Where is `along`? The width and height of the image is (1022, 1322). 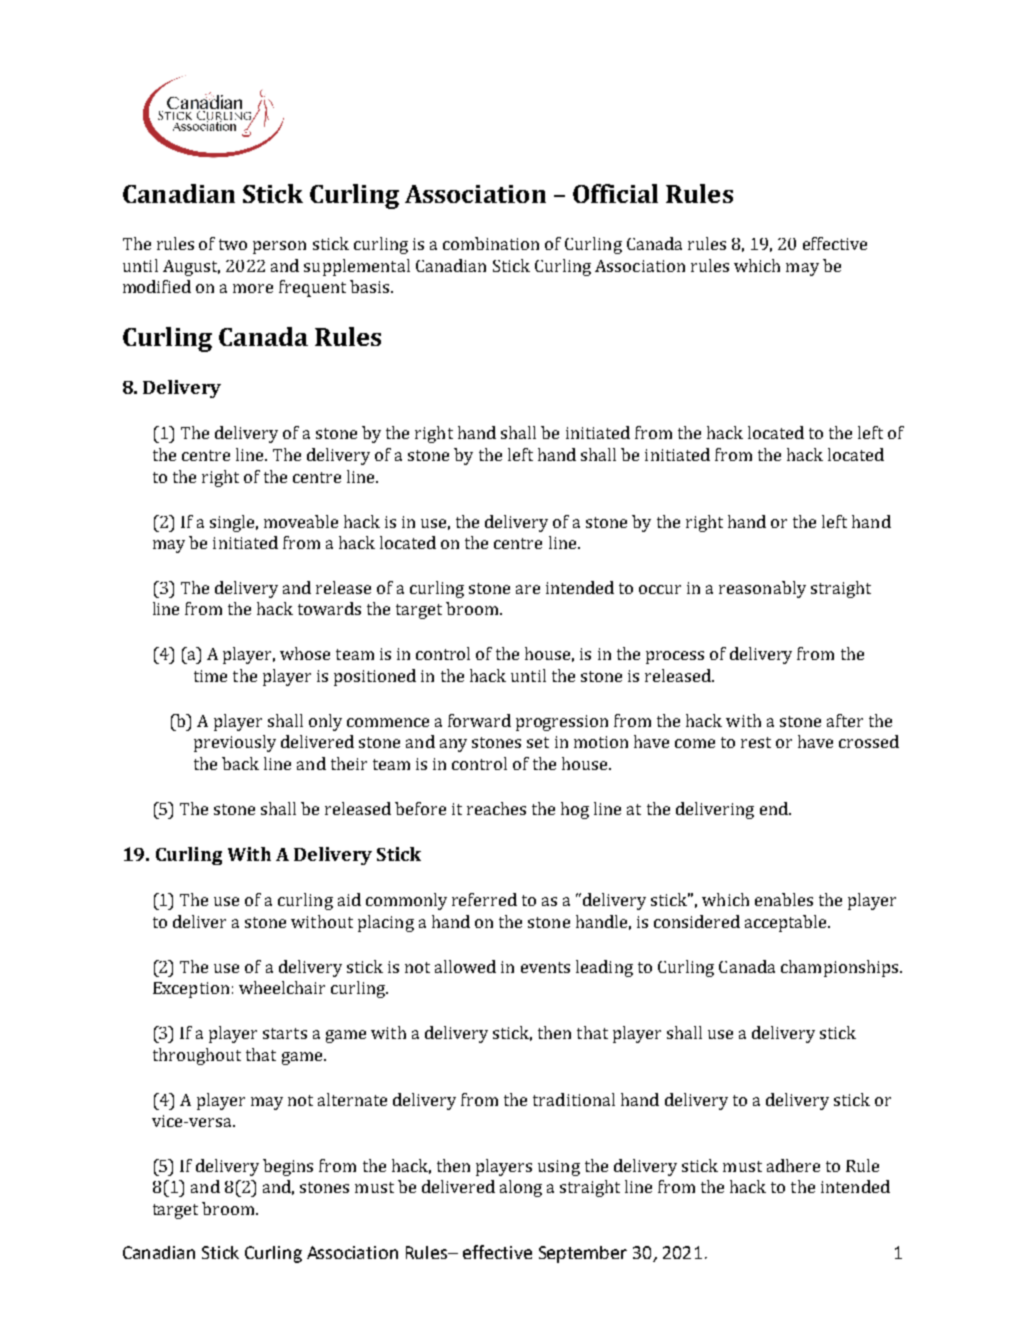
along is located at coordinates (521, 1188).
